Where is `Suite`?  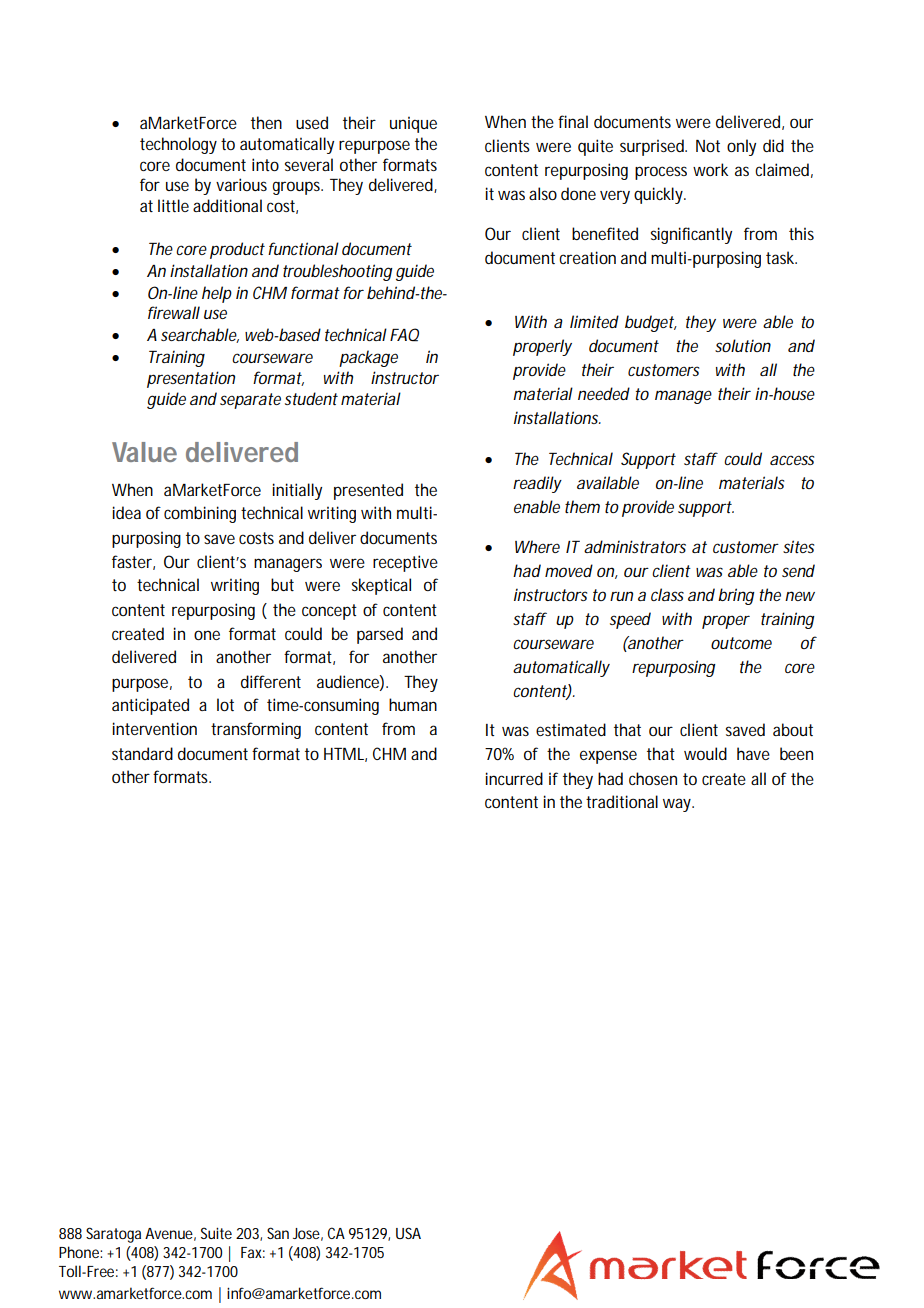 Suite is located at coordinates (216, 1233).
